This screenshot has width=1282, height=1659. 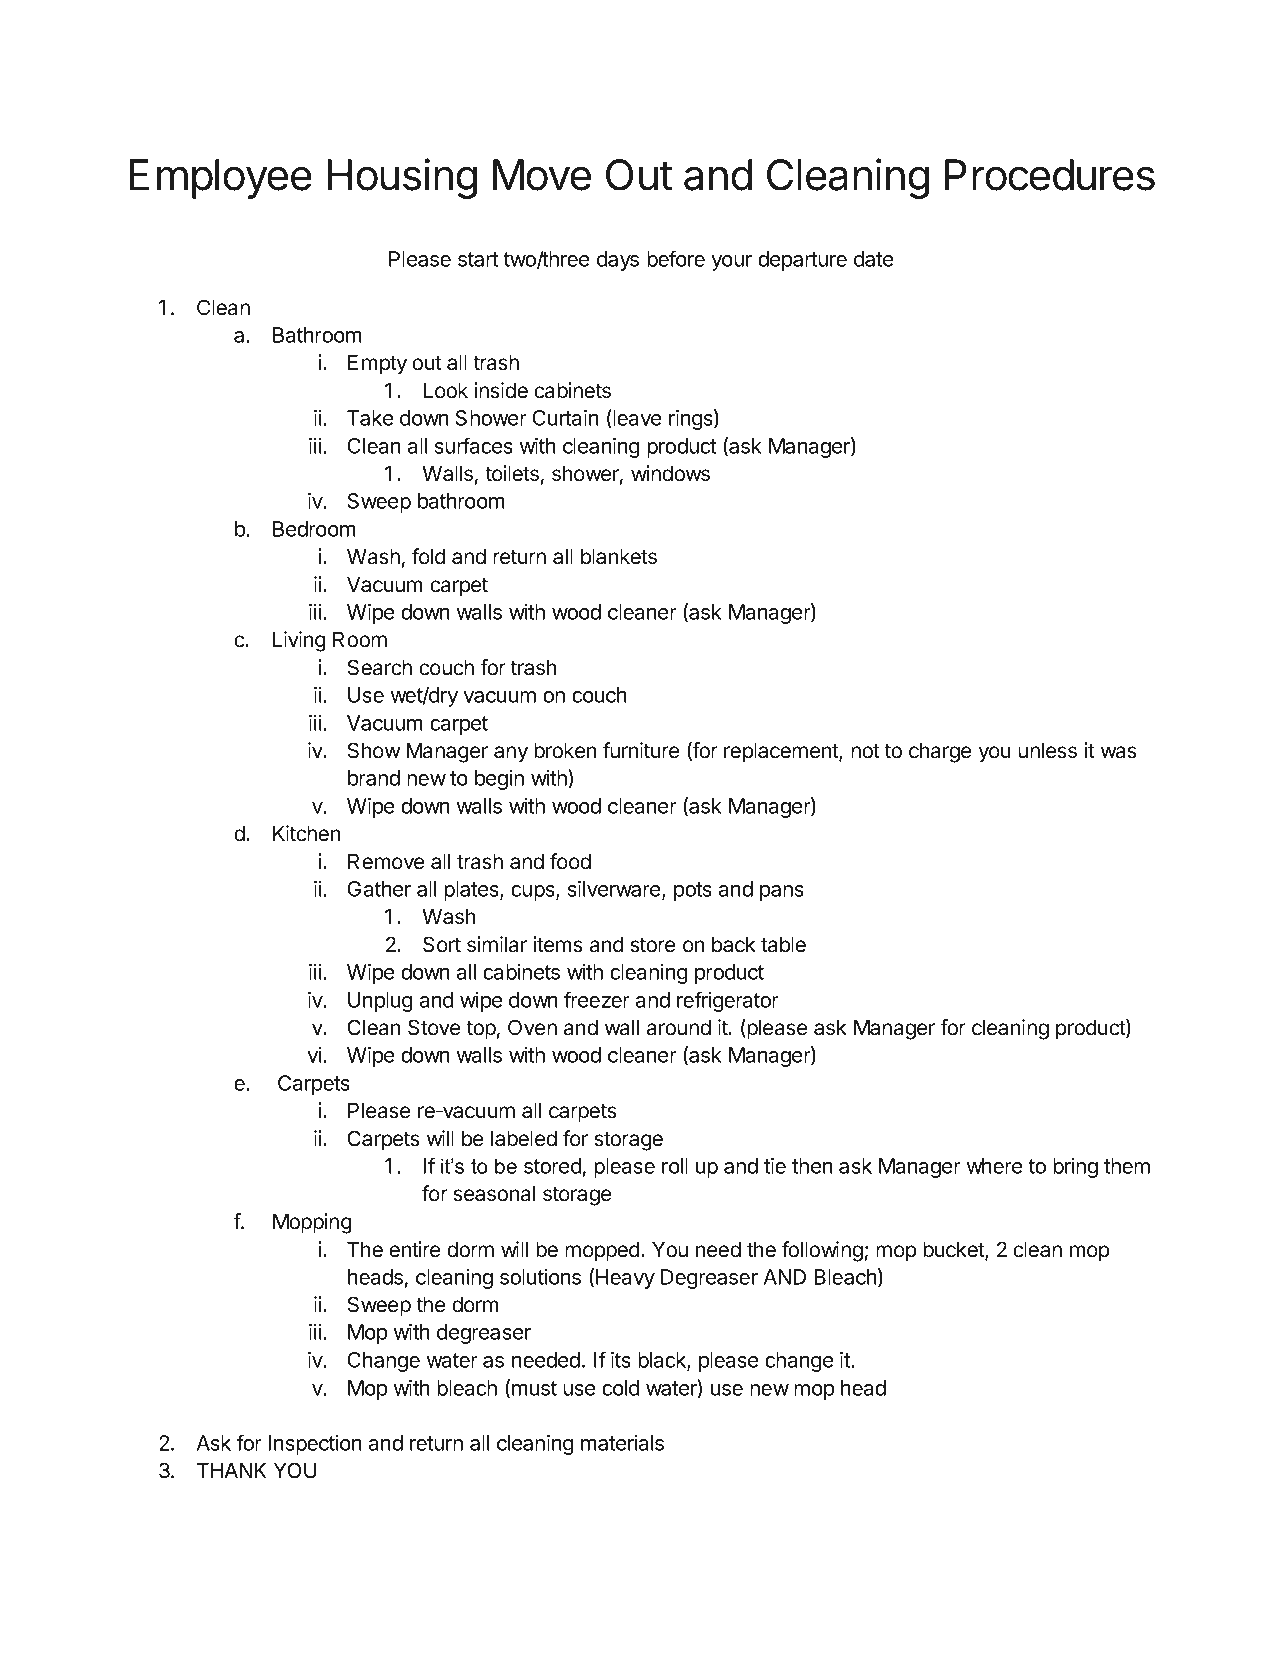 What do you see at coordinates (822, 1251) in the screenshot?
I see `following` at bounding box center [822, 1251].
